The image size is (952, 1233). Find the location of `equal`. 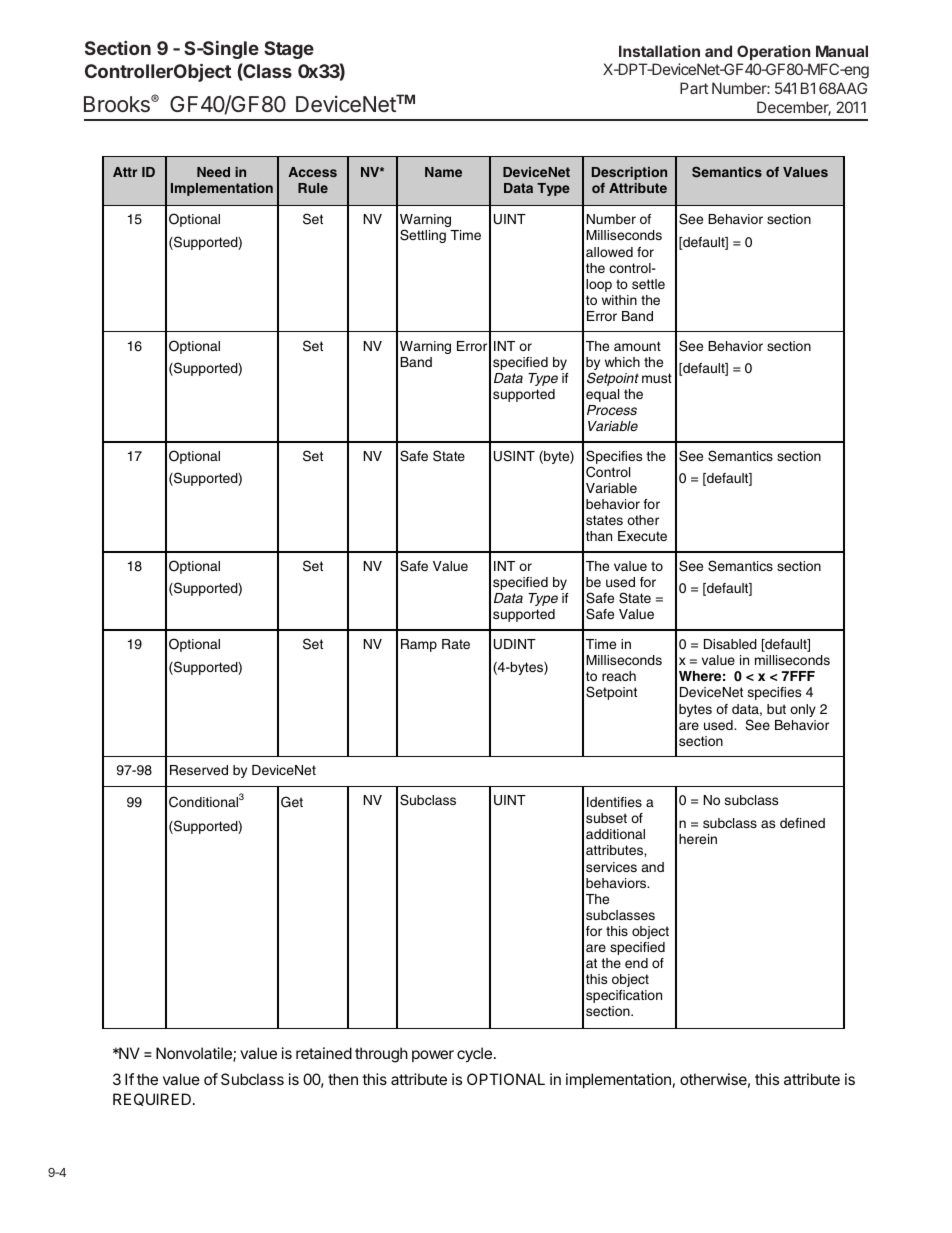

equal is located at coordinates (602, 395).
